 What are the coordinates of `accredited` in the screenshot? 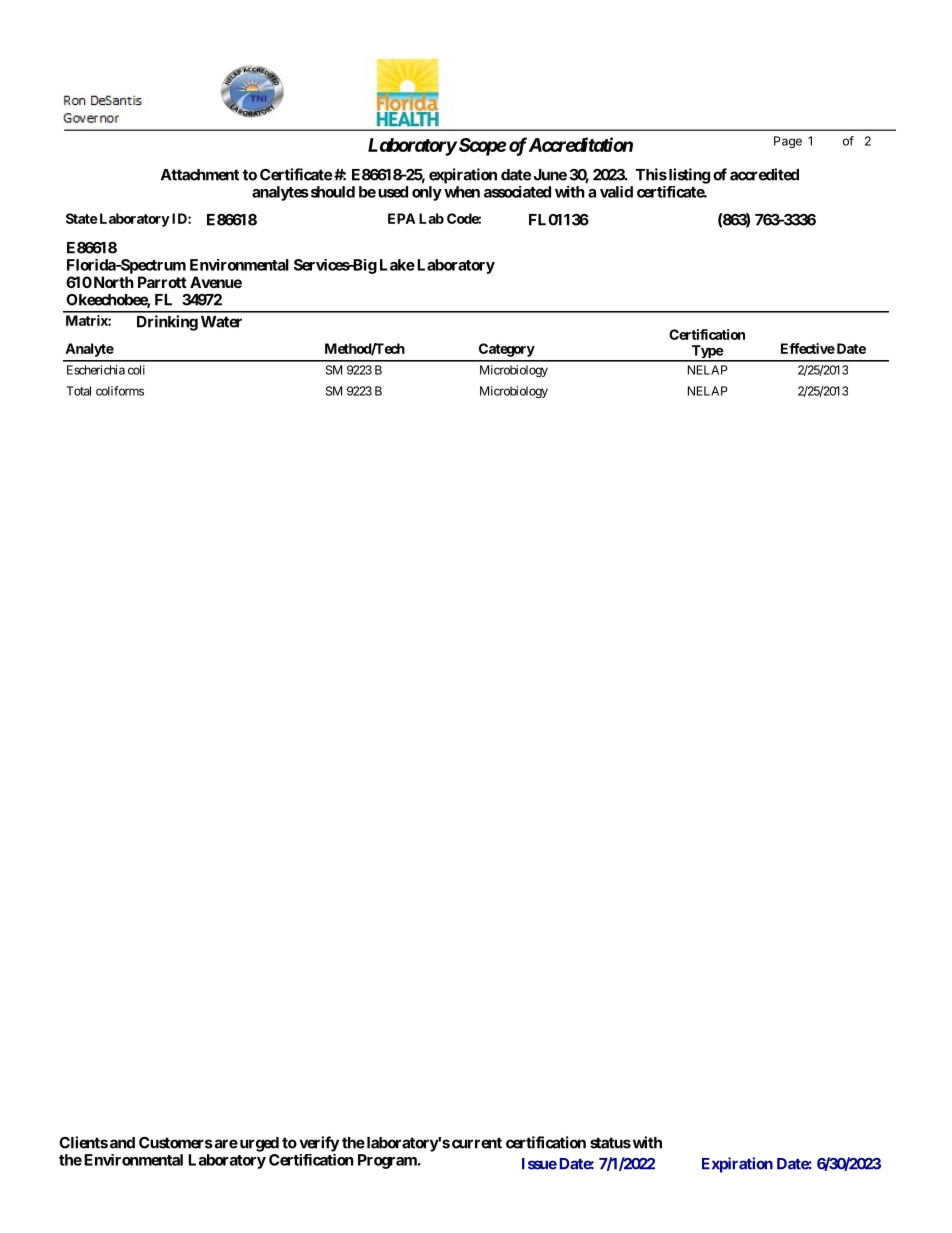 It's located at (764, 174).
